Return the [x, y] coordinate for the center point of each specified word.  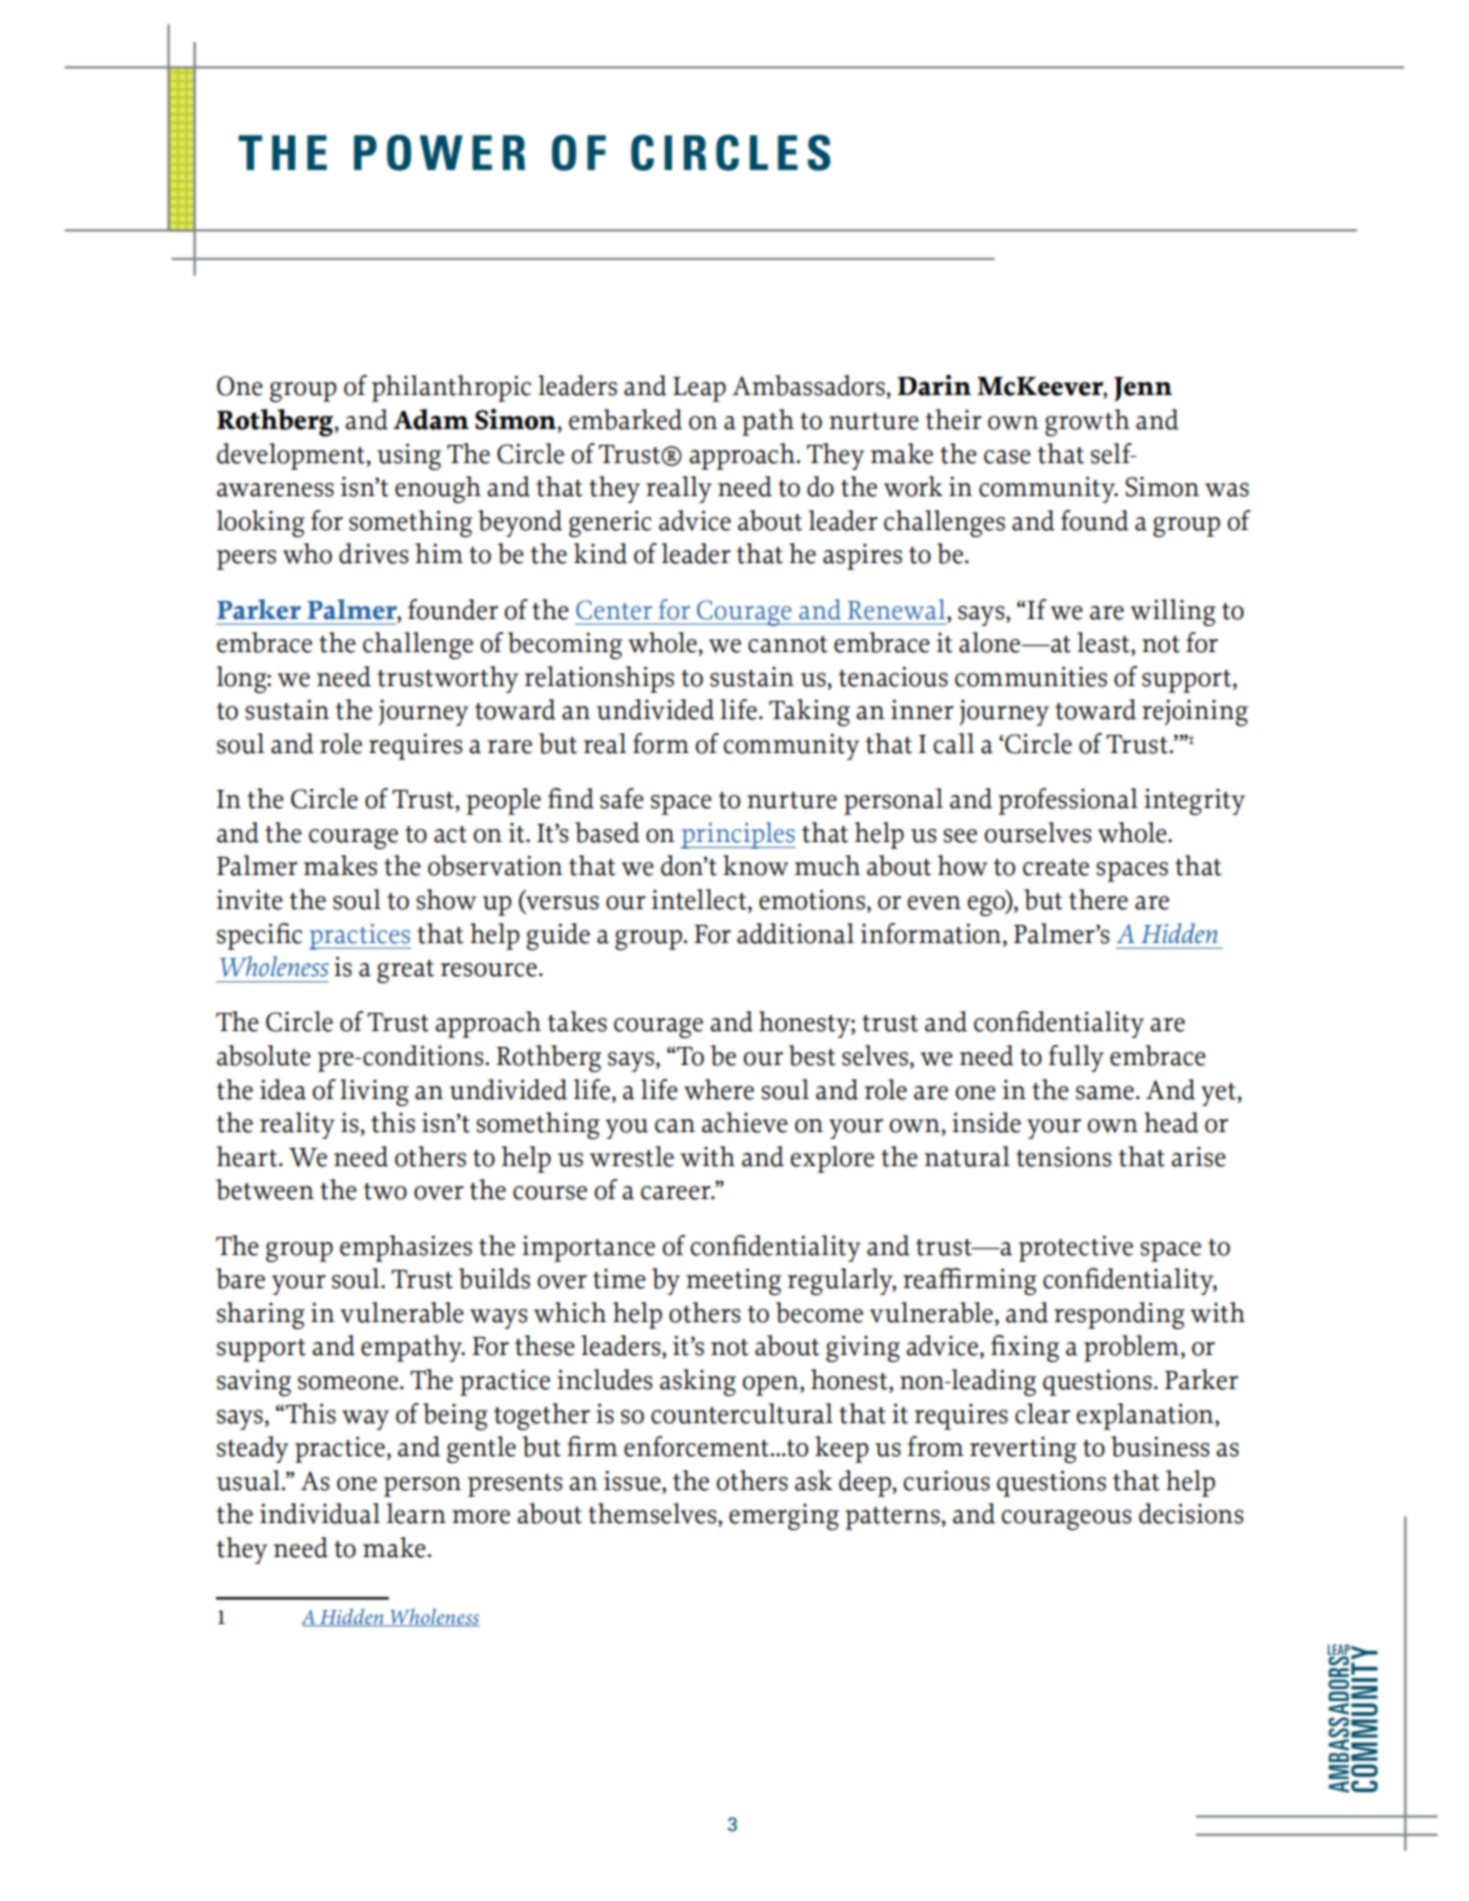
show [446, 899]
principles [738, 835]
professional [1068, 801]
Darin [934, 385]
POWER [439, 153]
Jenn [1143, 389]
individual [320, 1513]
